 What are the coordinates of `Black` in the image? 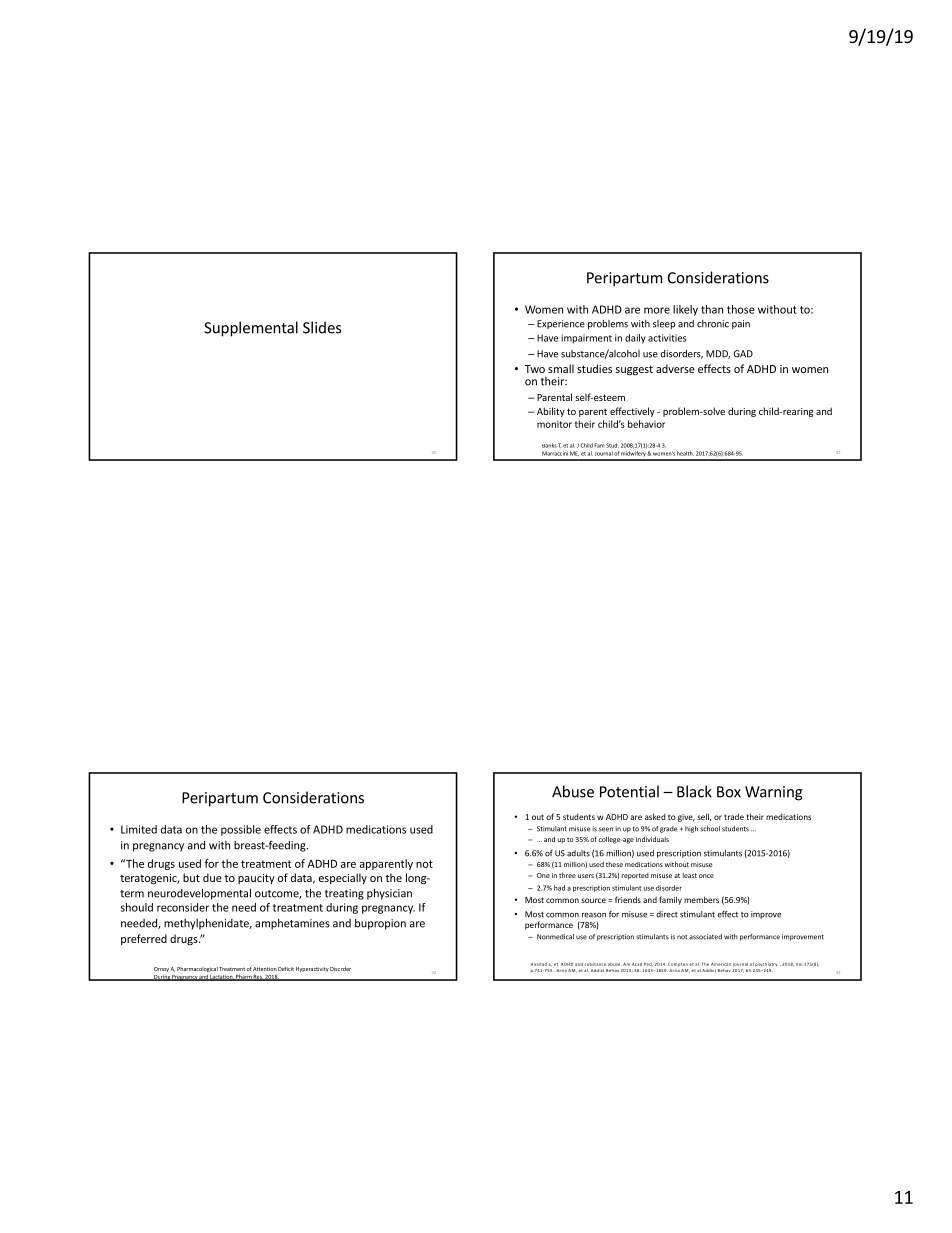 It's located at (694, 791).
